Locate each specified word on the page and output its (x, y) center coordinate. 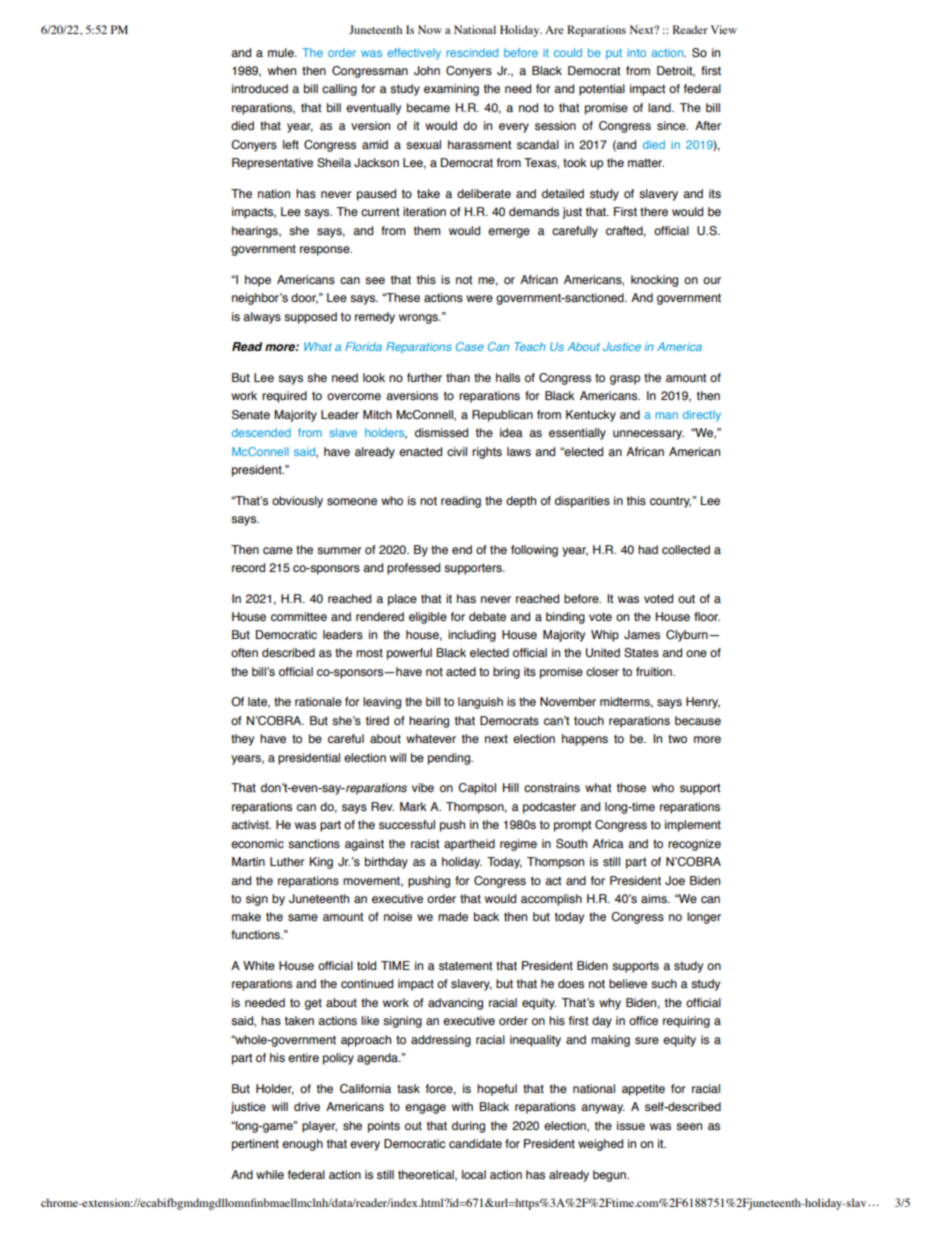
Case (470, 346)
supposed (310, 318)
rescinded (472, 52)
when (282, 70)
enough (302, 1145)
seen (689, 1127)
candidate (475, 1143)
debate (487, 616)
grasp (625, 380)
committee (299, 616)
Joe (675, 880)
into (636, 52)
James (642, 635)
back (486, 916)
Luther (287, 861)
